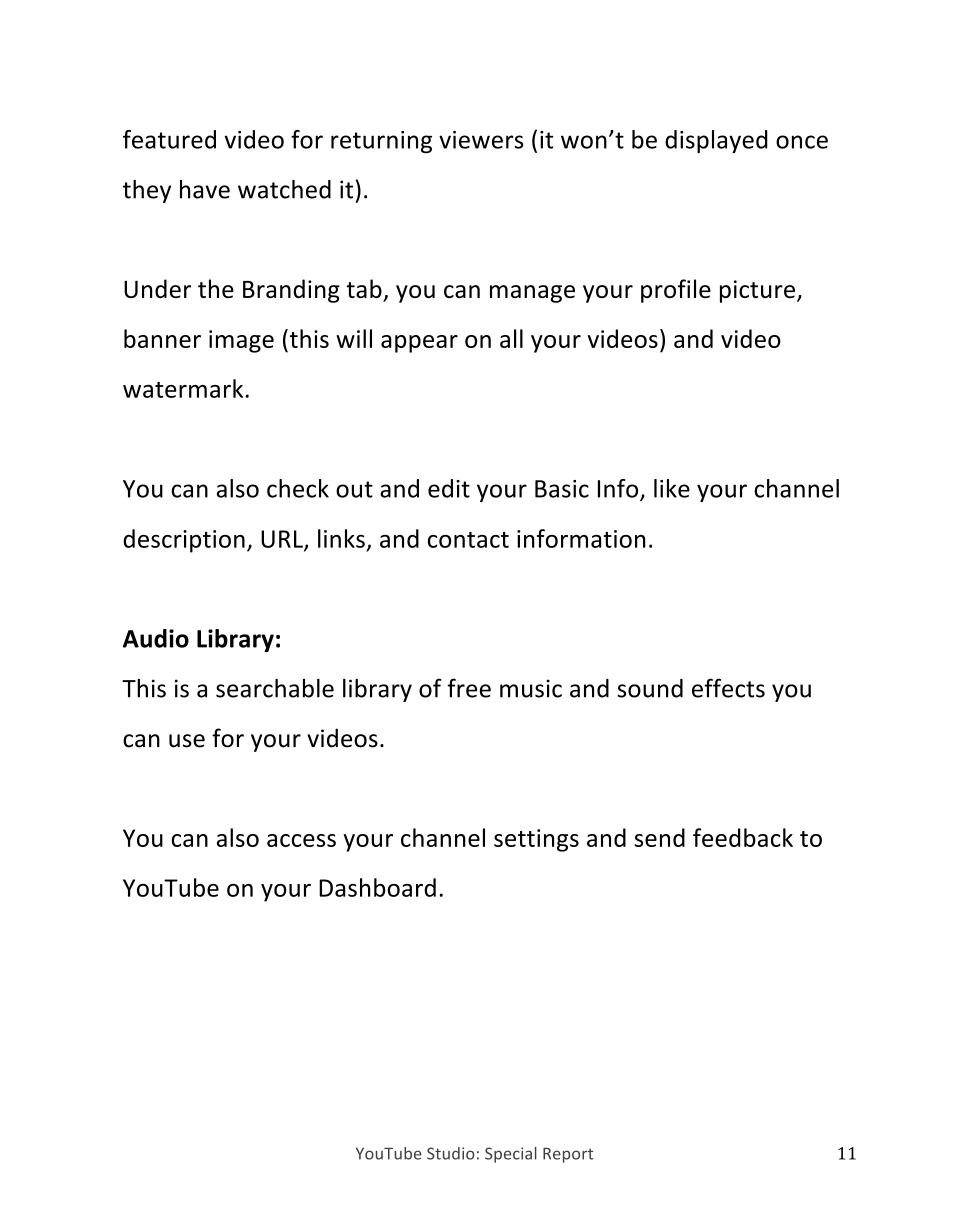  Describe the element at coordinates (449, 488) in the screenshot. I see `edit` at that location.
